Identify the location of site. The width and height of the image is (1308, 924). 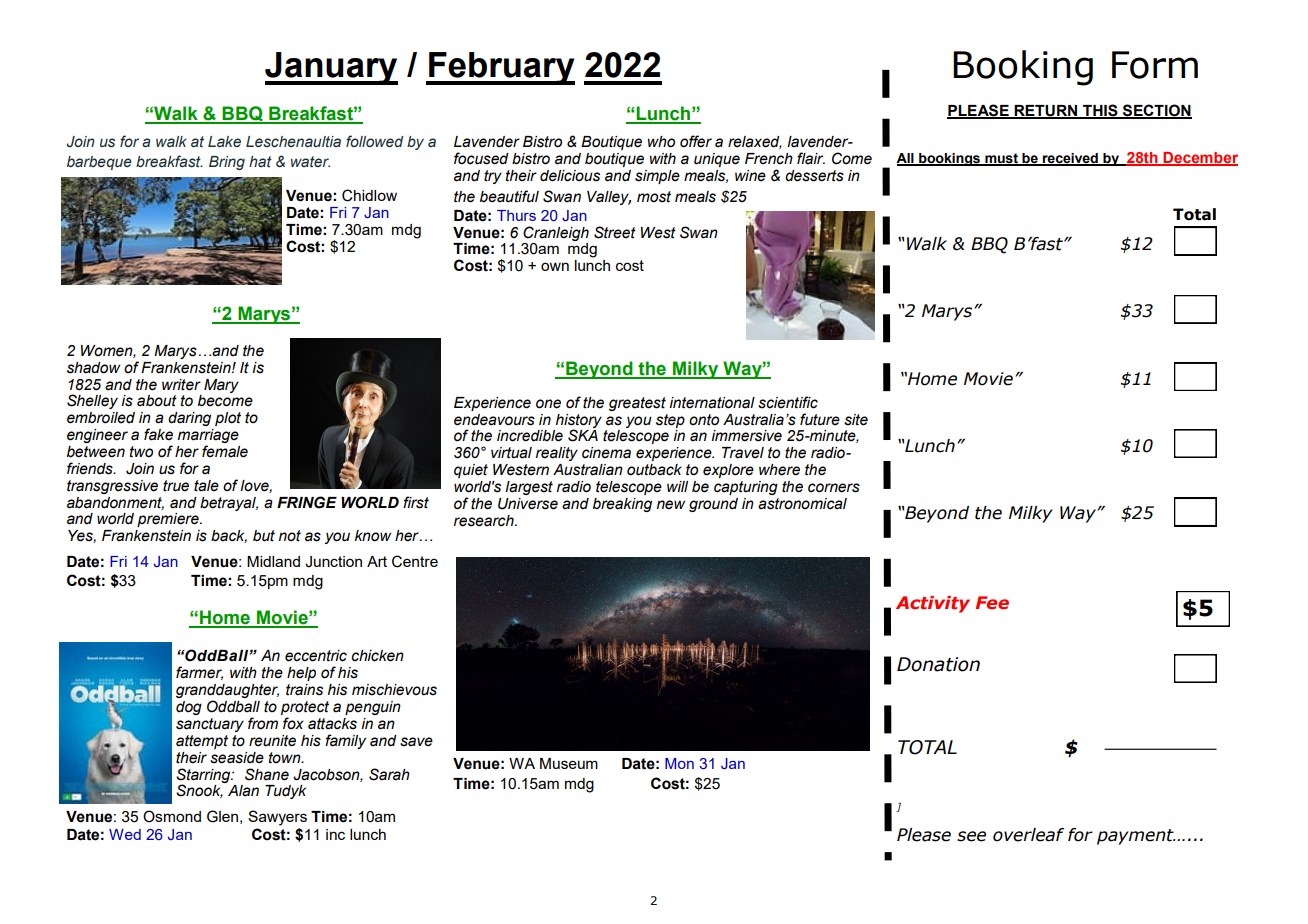
(856, 420).
